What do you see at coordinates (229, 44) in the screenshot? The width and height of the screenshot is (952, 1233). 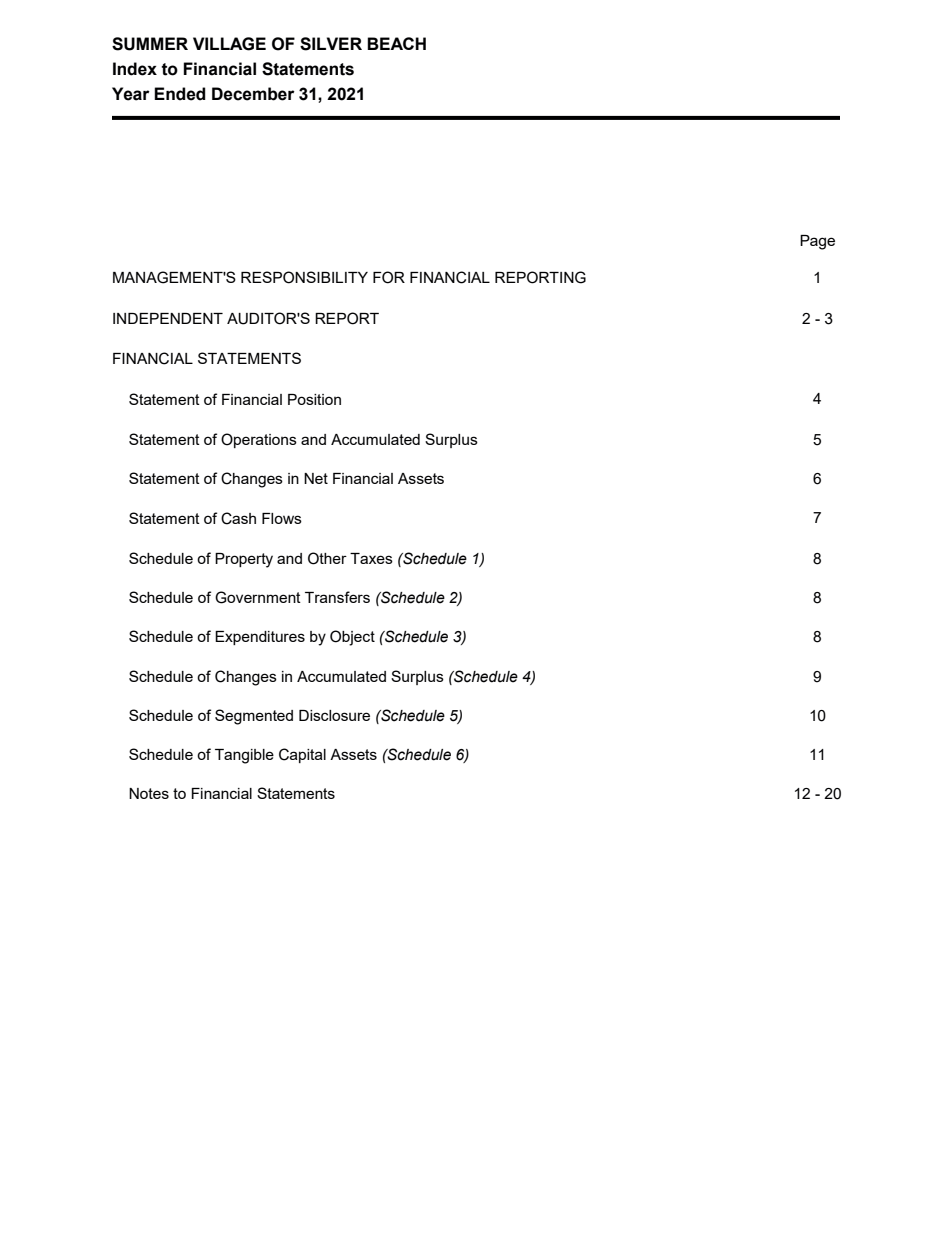 I see `VILLAGE` at bounding box center [229, 44].
